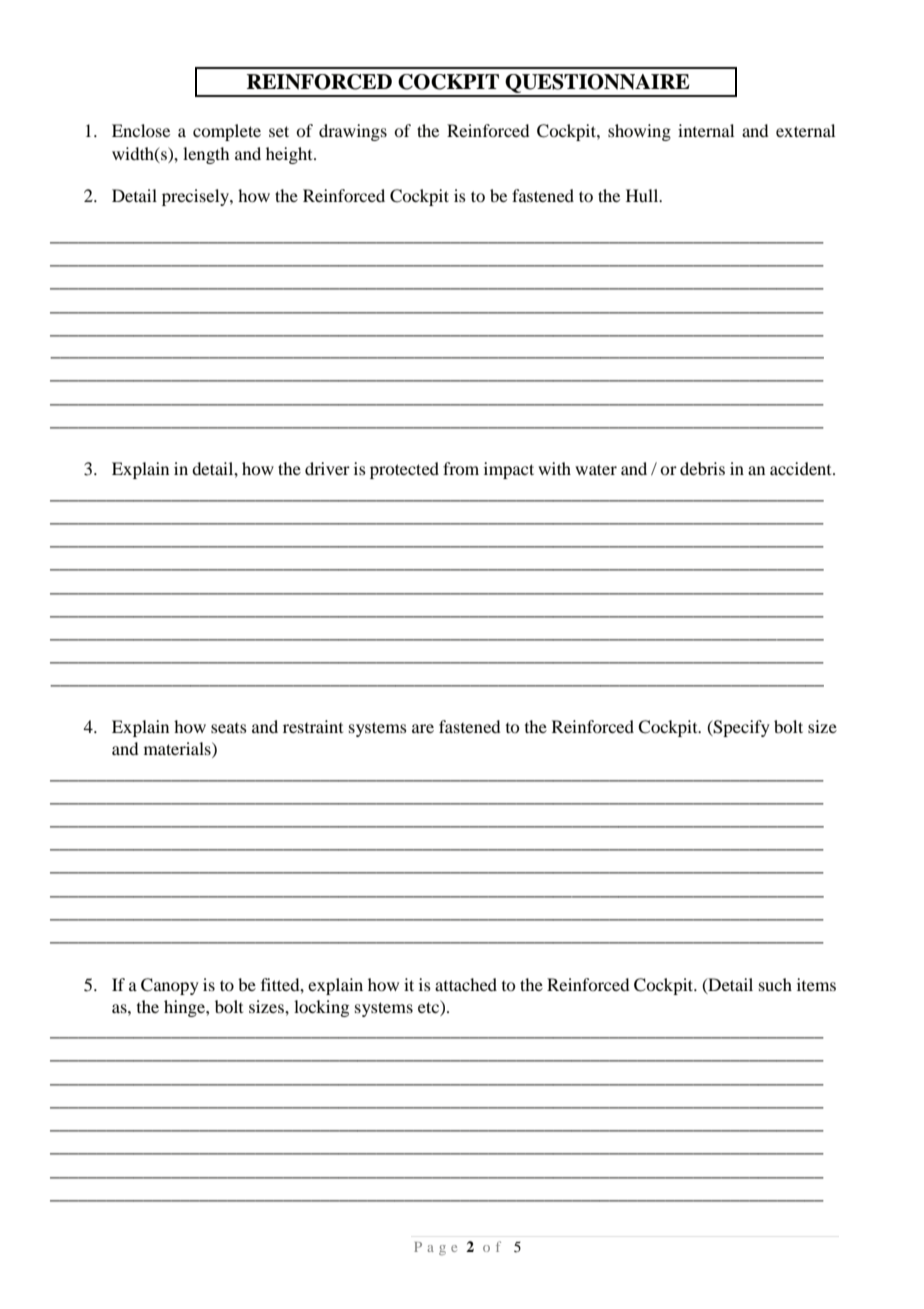 The width and height of the image is (924, 1309). Describe the element at coordinates (206, 155) in the image. I see `length` at that location.
